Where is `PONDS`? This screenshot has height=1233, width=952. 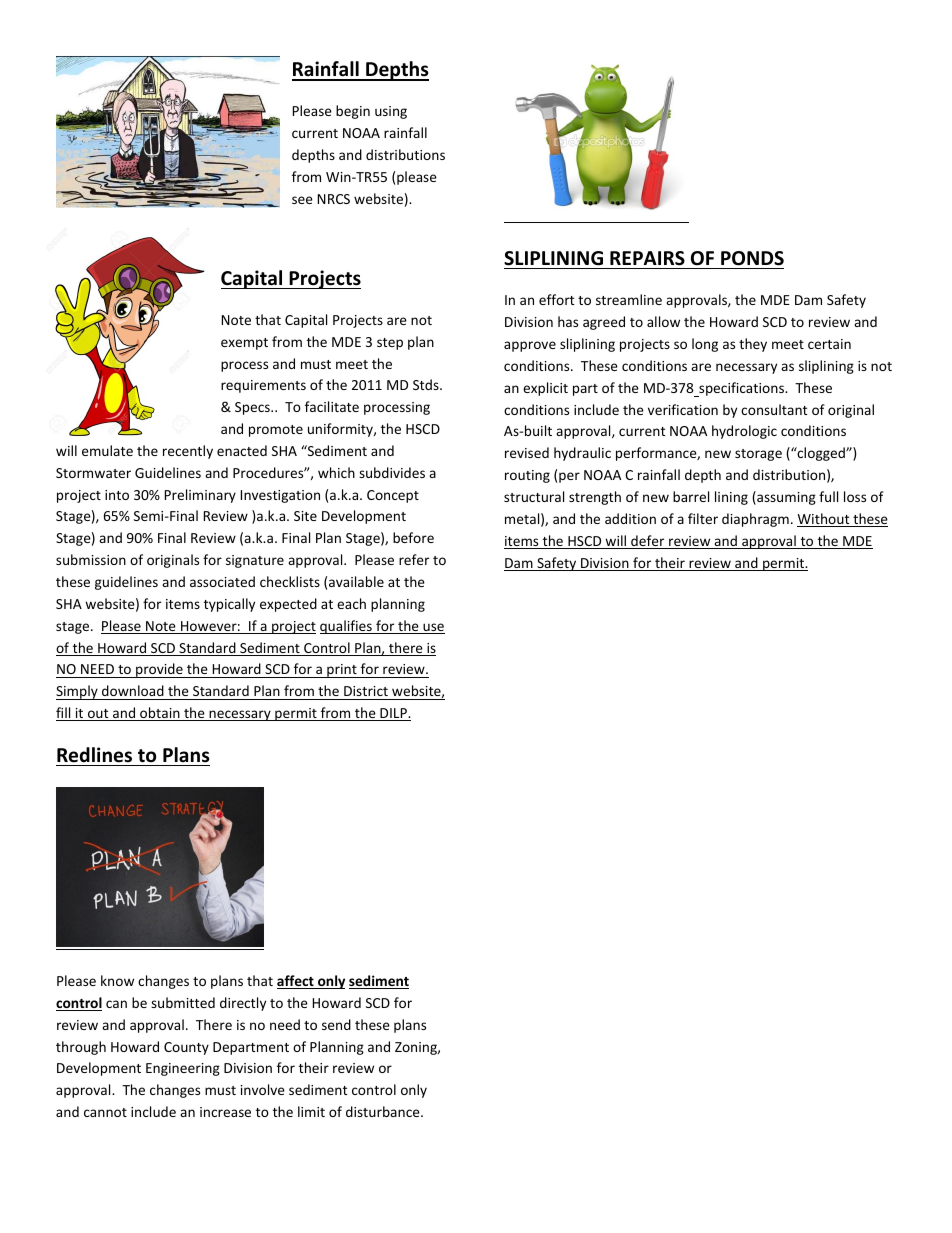 PONDS is located at coordinates (752, 258).
